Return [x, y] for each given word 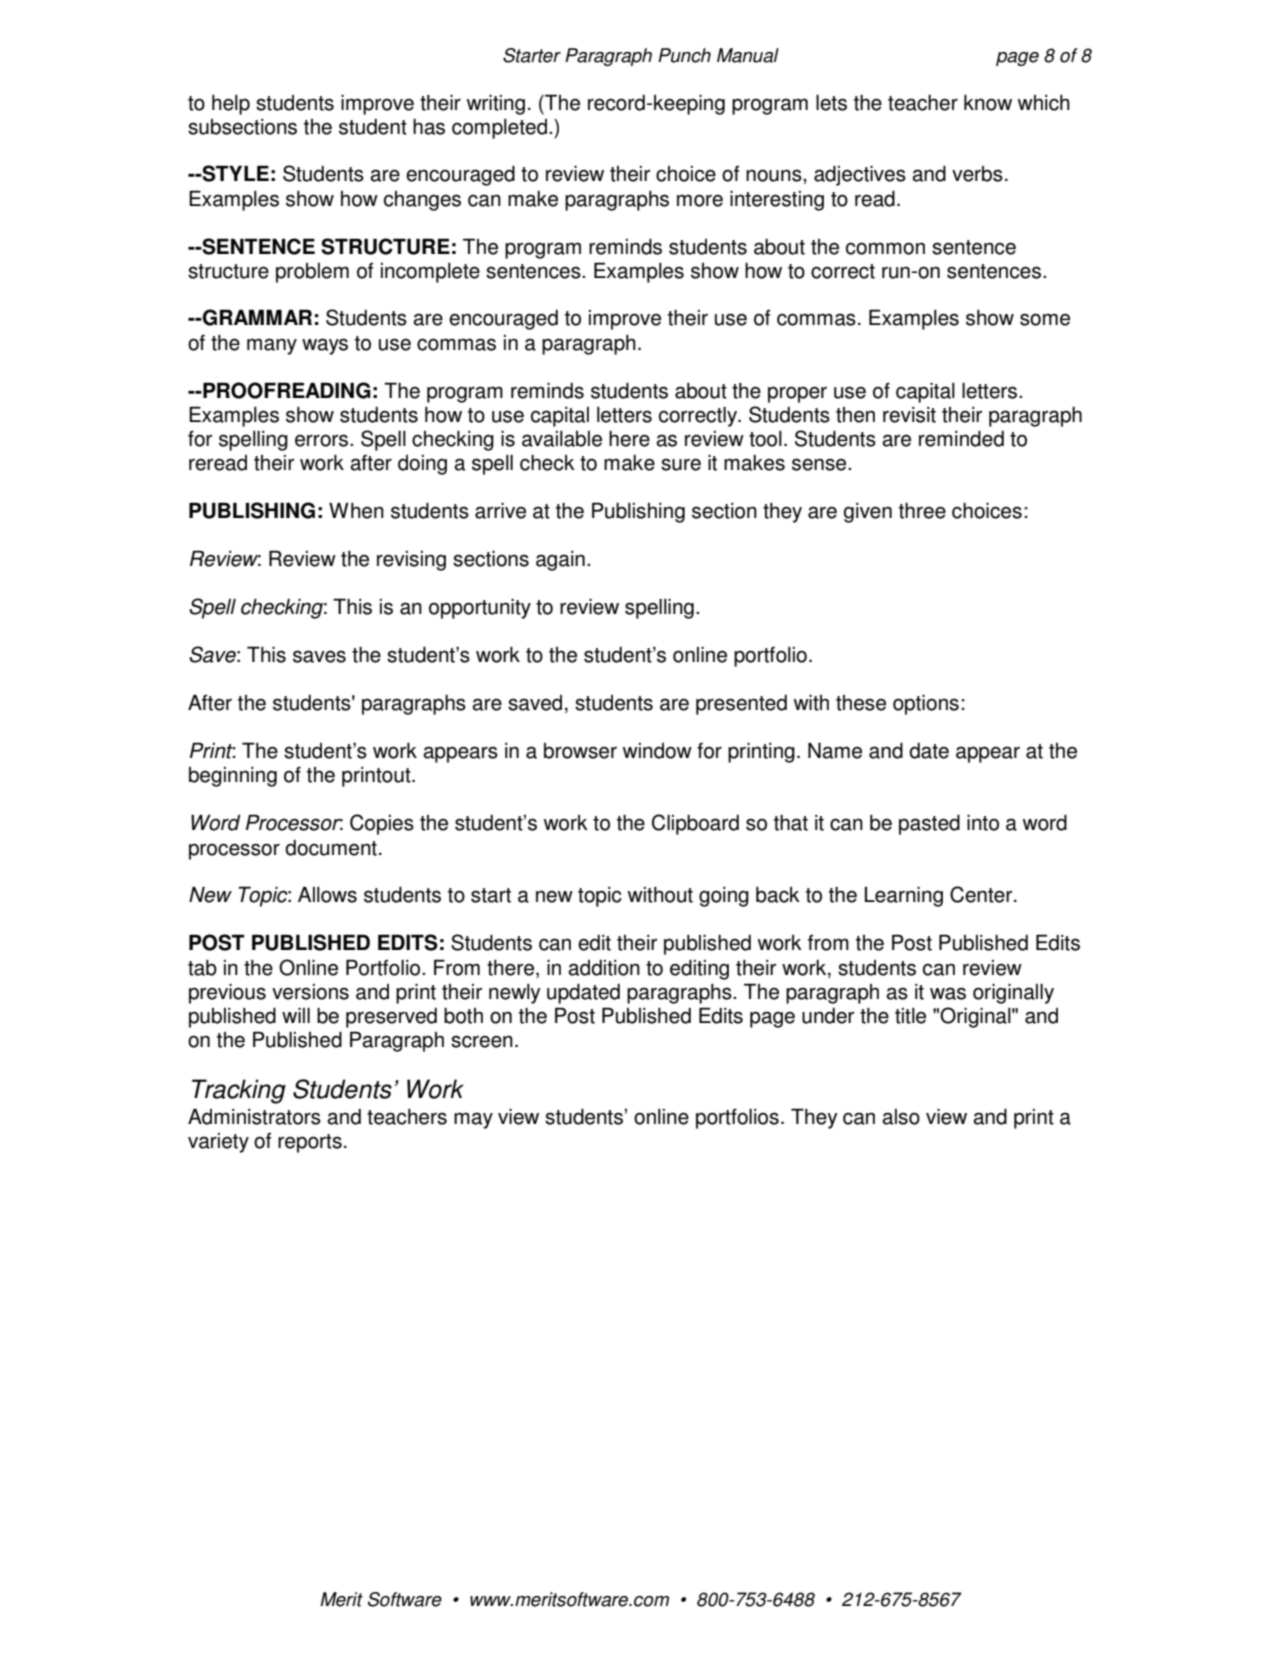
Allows [327, 894]
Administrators [254, 1117]
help [231, 105]
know [988, 103]
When [356, 510]
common [885, 248]
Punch [684, 55]
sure [681, 464]
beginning [233, 777]
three [922, 511]
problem [312, 273]
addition [604, 968]
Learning [904, 897]
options [926, 705]
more [700, 200]
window [657, 751]
